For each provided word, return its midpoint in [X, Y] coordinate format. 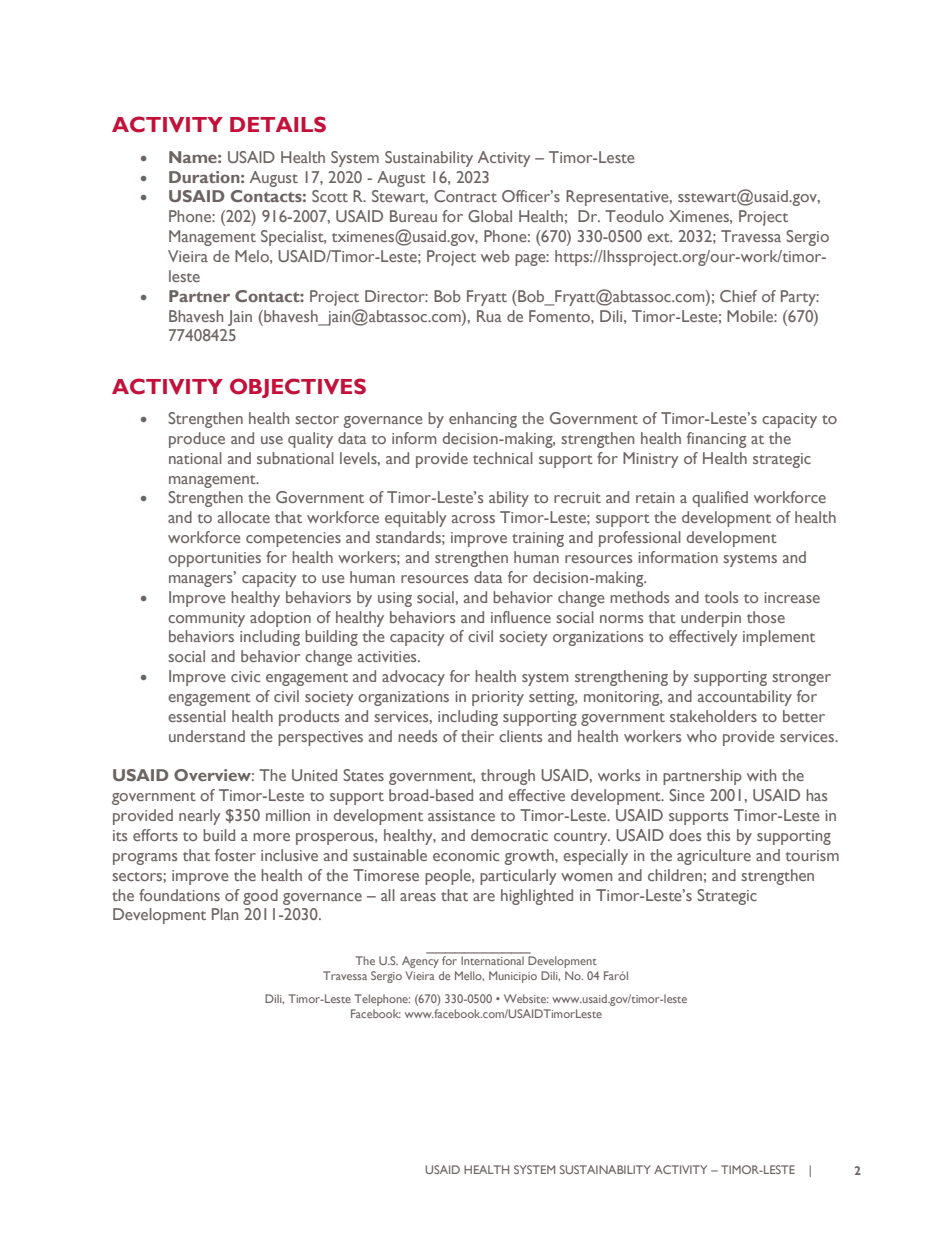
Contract [465, 196]
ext [659, 237]
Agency [420, 962]
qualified [720, 499]
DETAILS [278, 124]
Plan [225, 914]
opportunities [214, 559]
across [473, 519]
